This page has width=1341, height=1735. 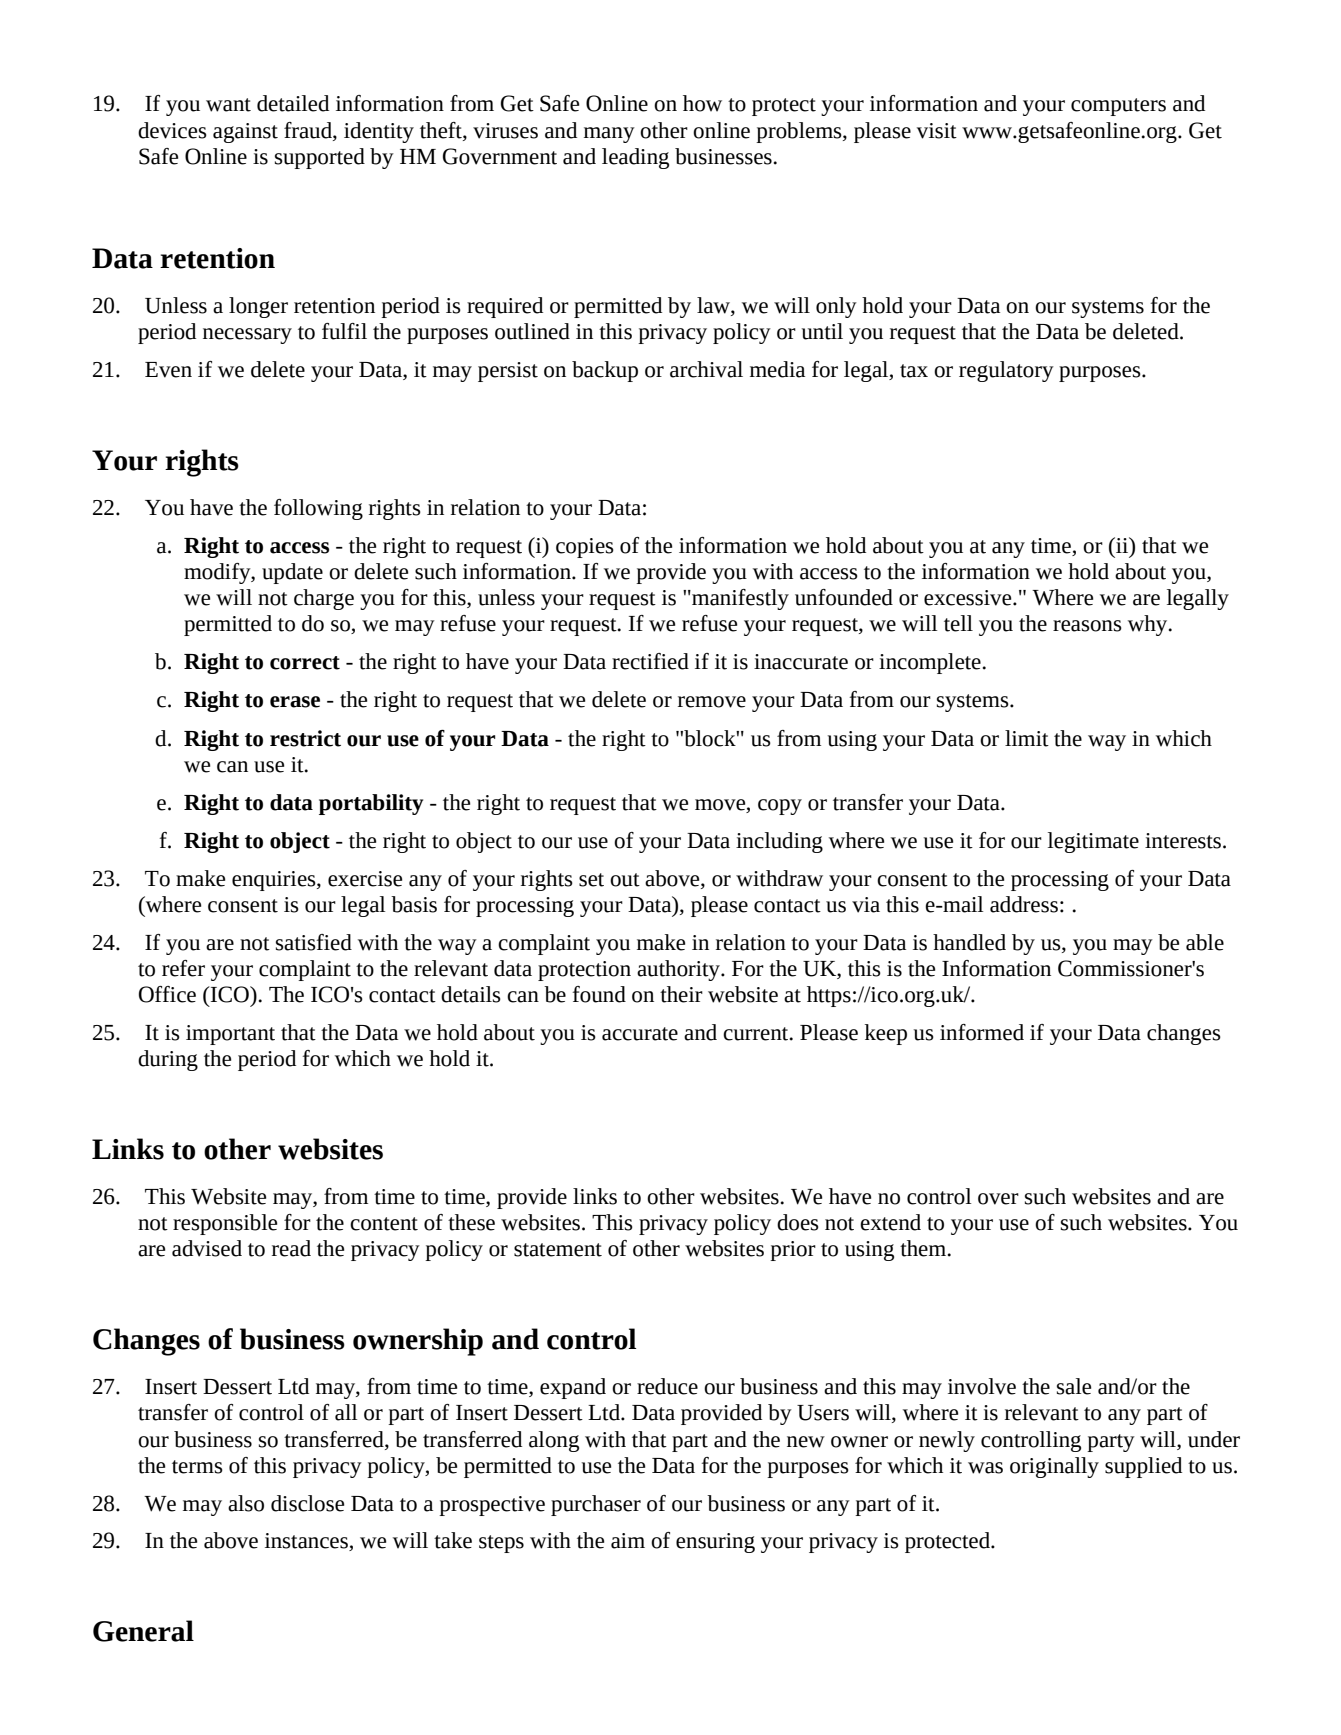 What do you see at coordinates (924, 1248) in the page?
I see `them` at bounding box center [924, 1248].
